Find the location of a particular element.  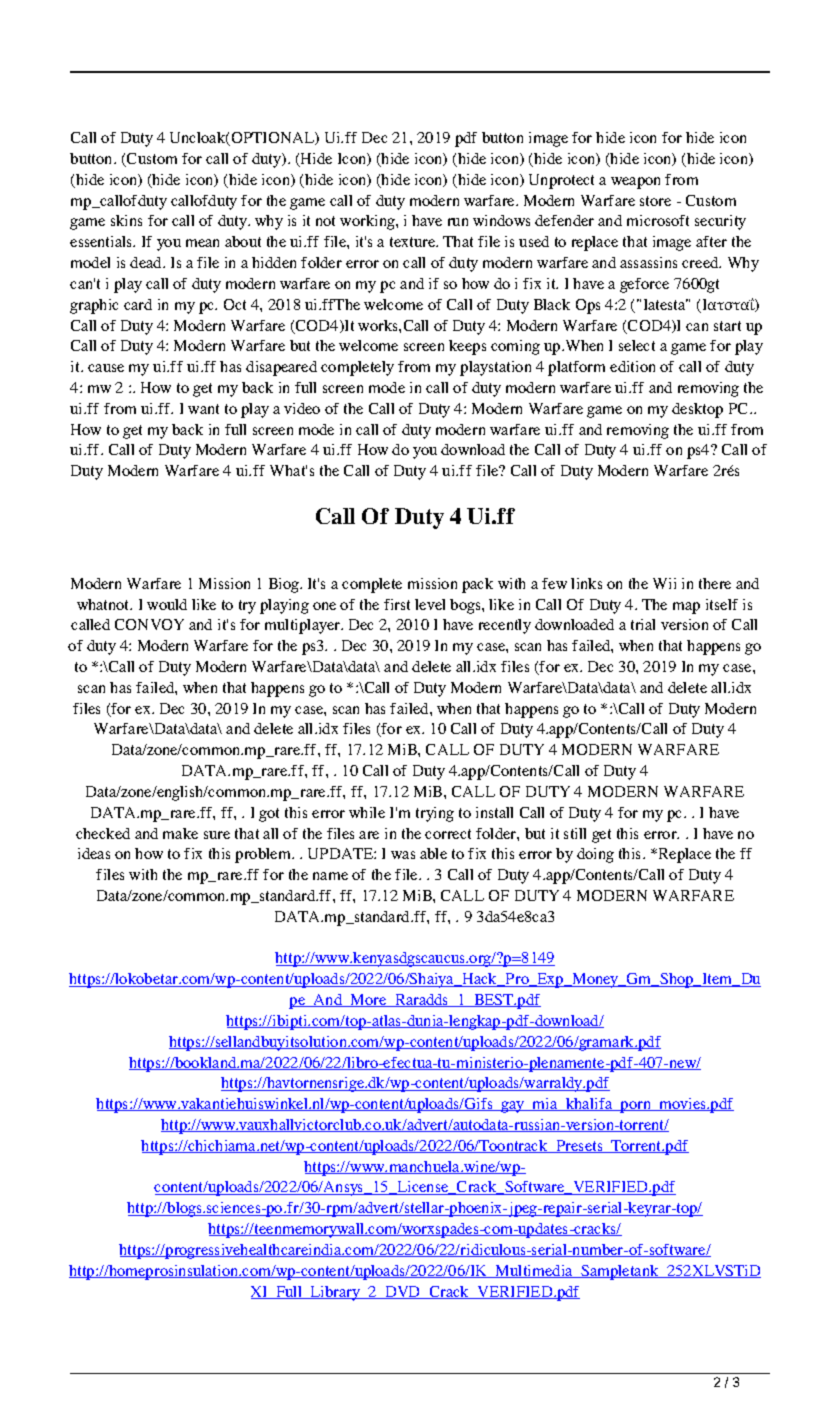

would is located at coordinates (167, 604).
